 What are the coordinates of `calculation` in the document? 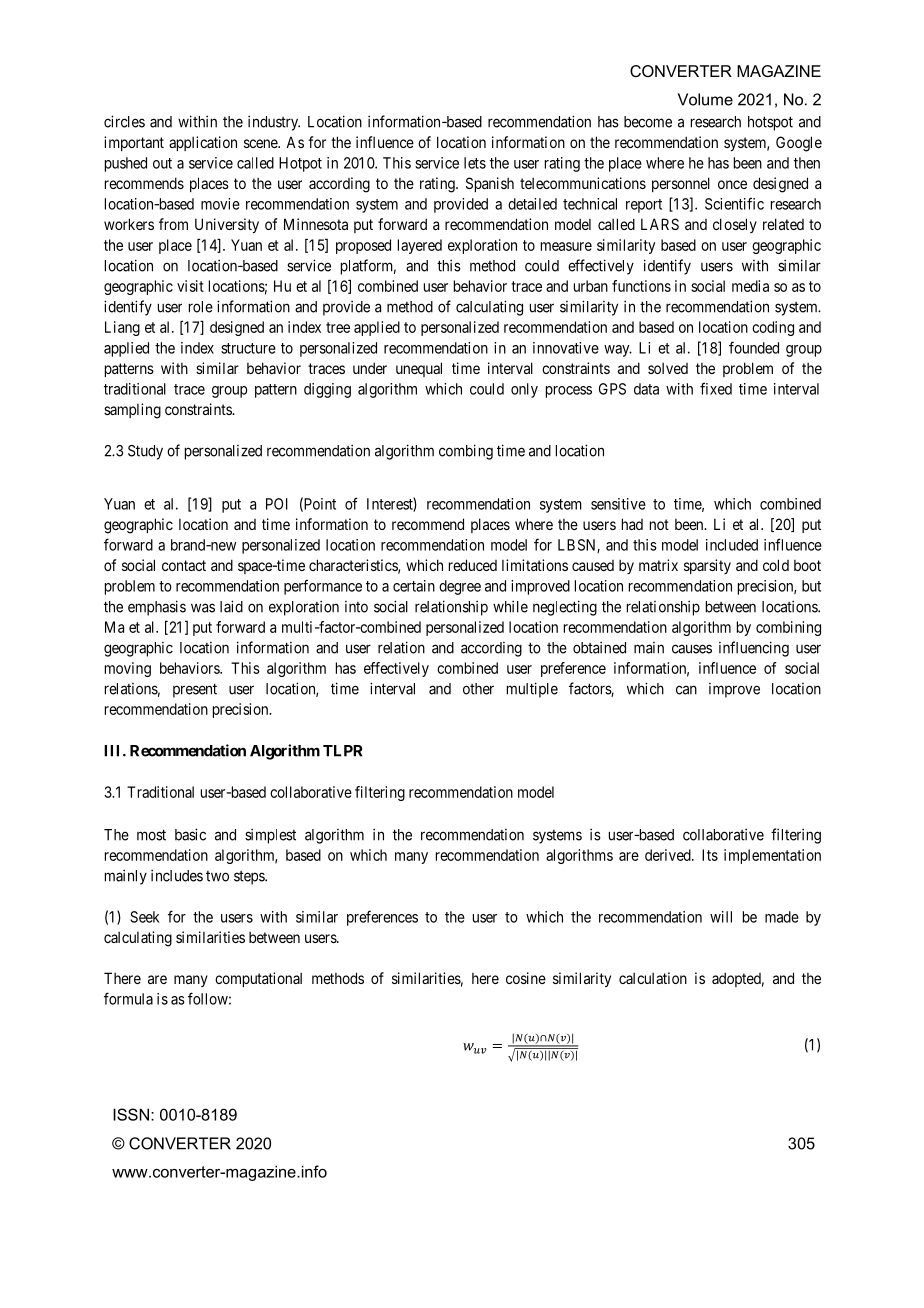 It's located at (653, 978).
